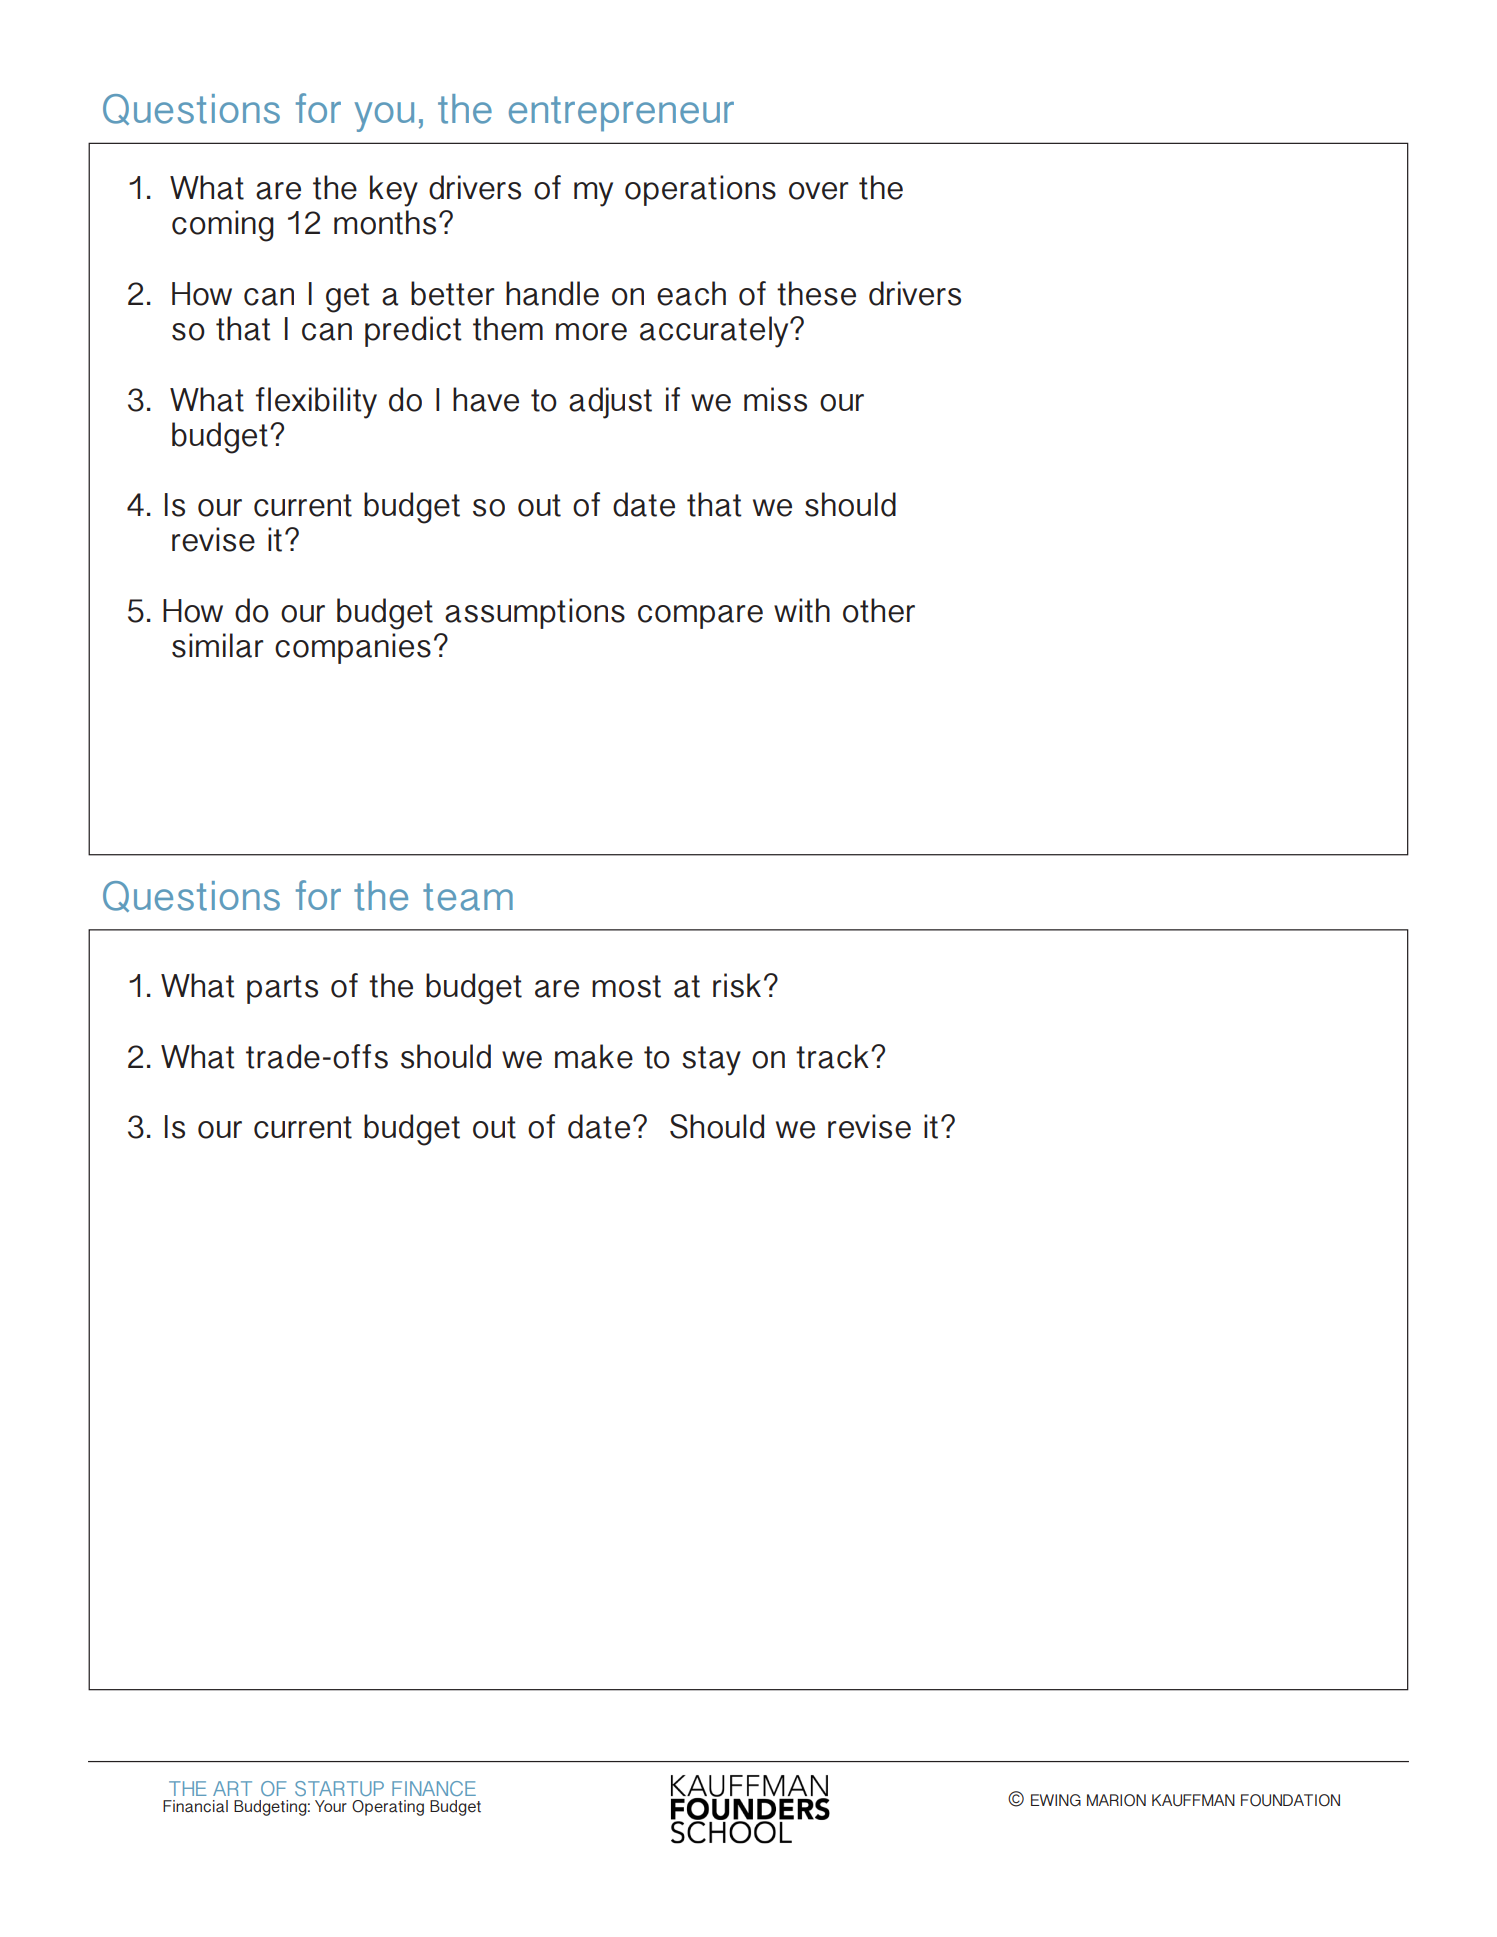 The height and width of the document is (1937, 1497). What do you see at coordinates (339, 1788) in the document?
I see `STARTUP` at bounding box center [339, 1788].
